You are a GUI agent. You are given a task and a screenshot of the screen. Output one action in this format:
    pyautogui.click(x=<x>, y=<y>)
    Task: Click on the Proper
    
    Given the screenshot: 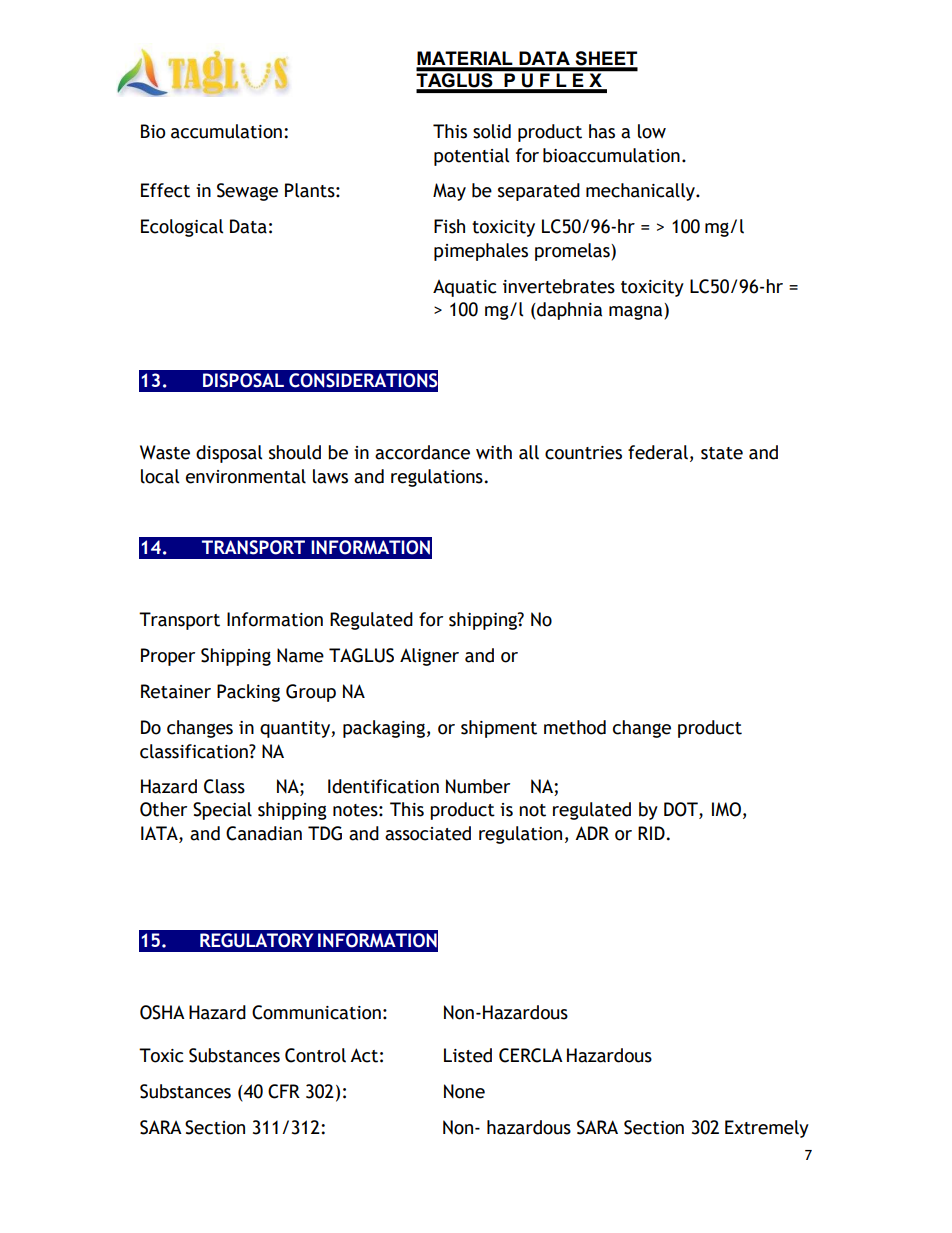 What is the action you would take?
    pyautogui.click(x=168, y=657)
